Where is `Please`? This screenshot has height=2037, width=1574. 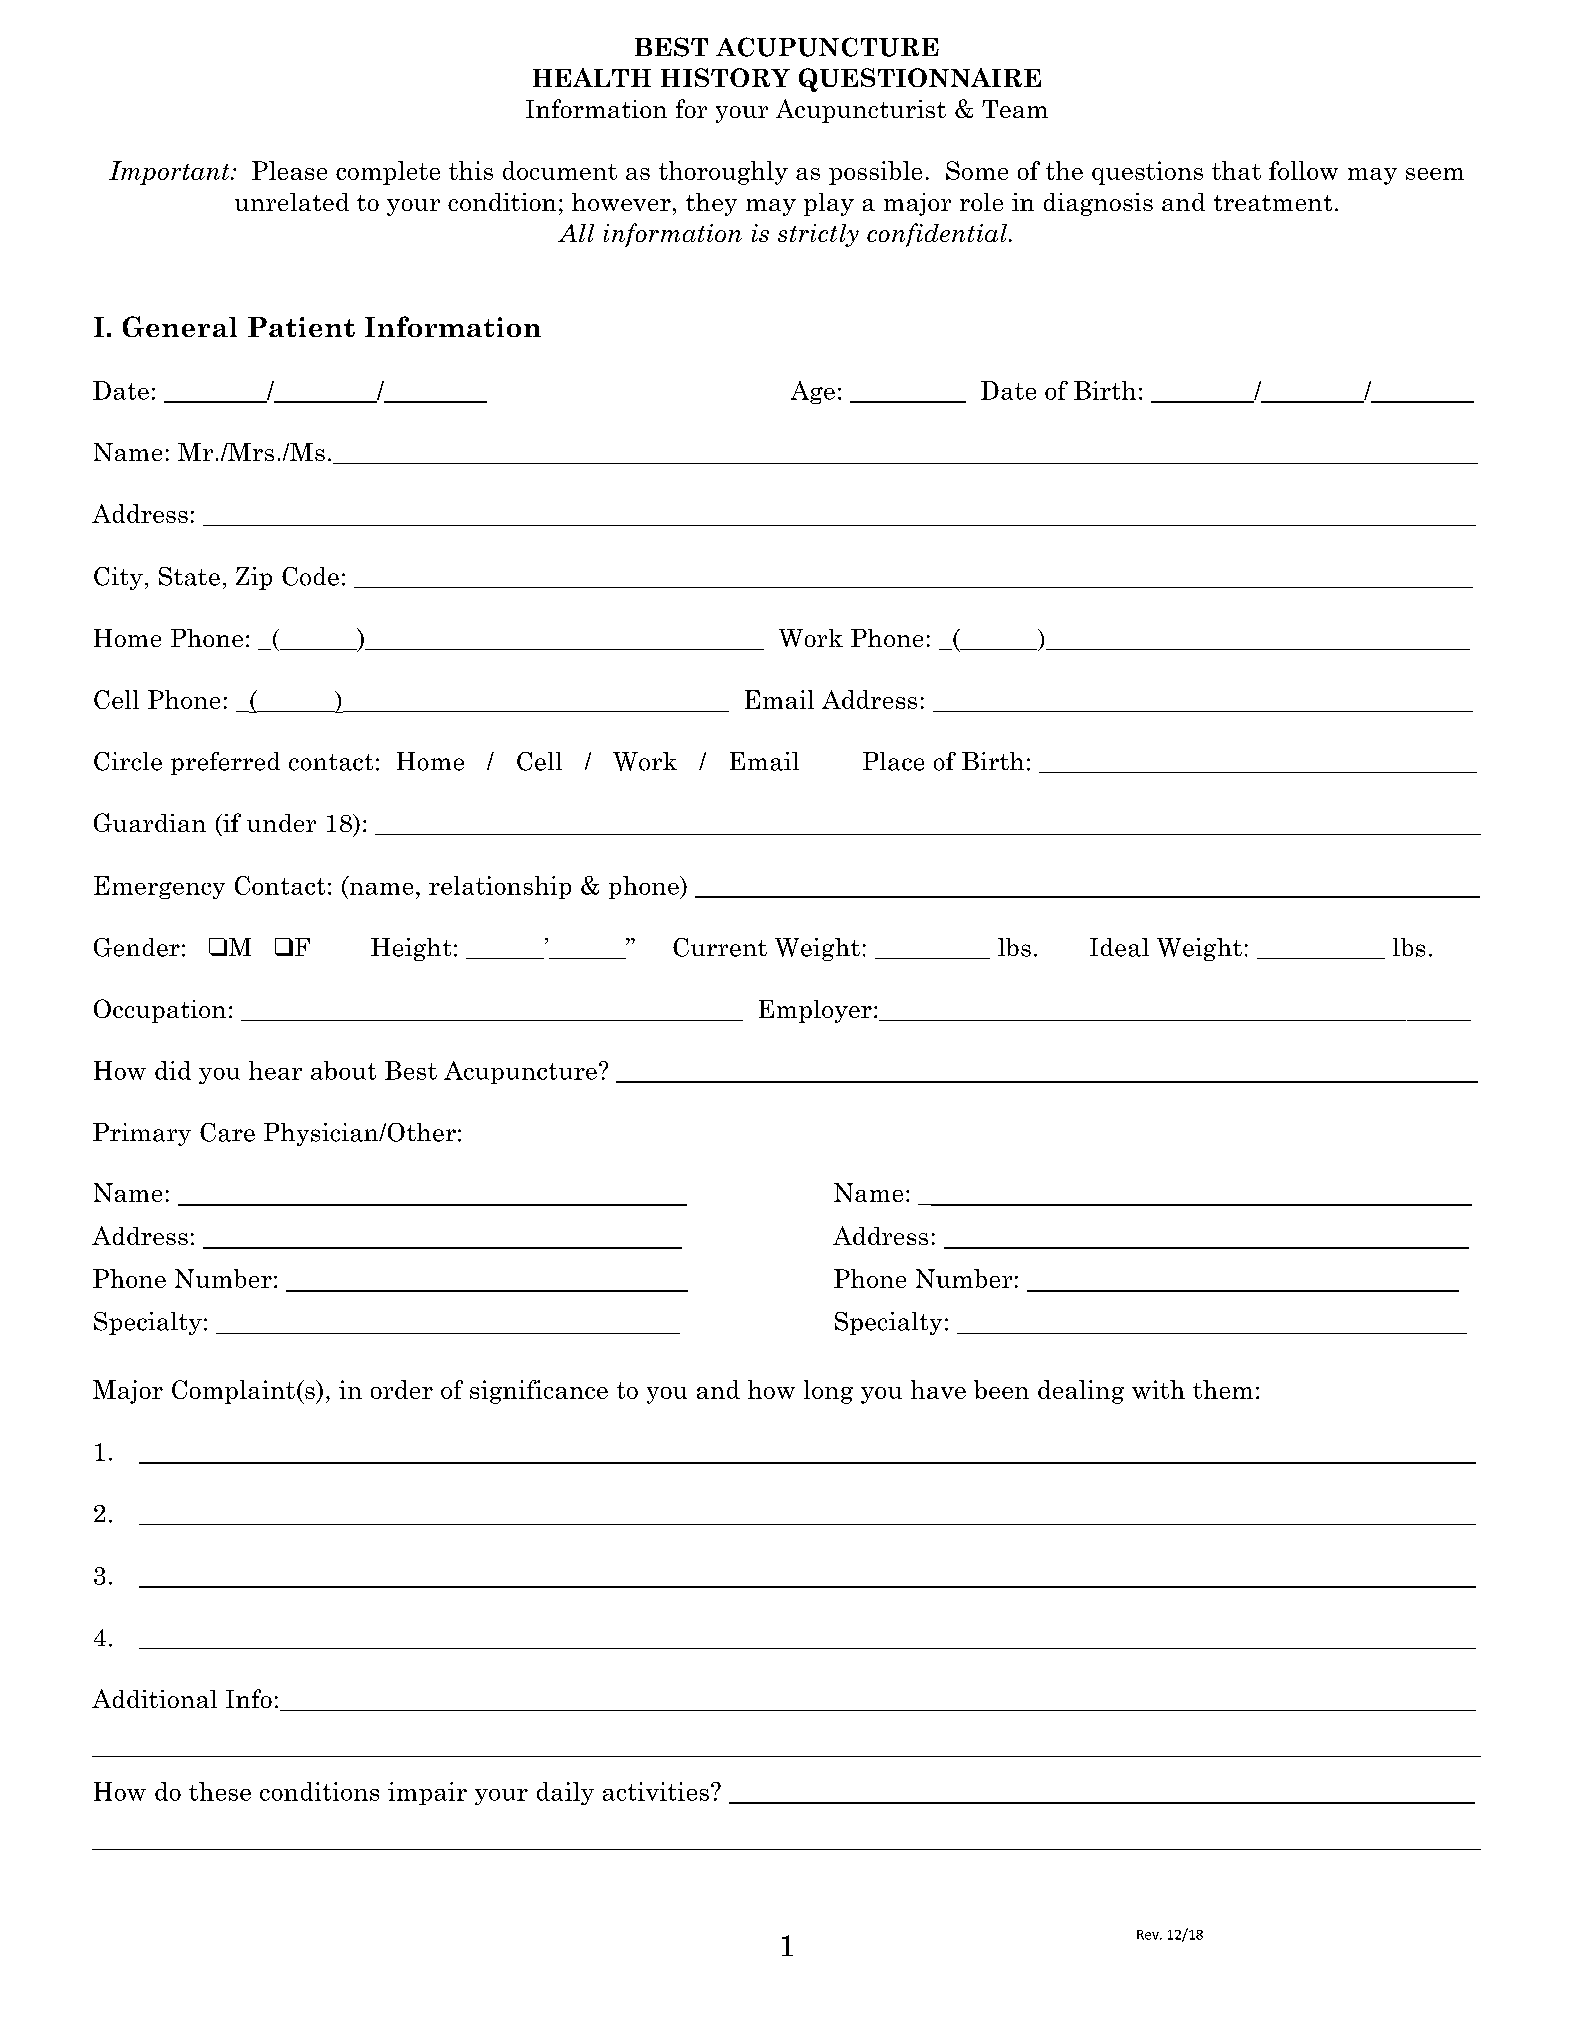
Please is located at coordinates (289, 170).
